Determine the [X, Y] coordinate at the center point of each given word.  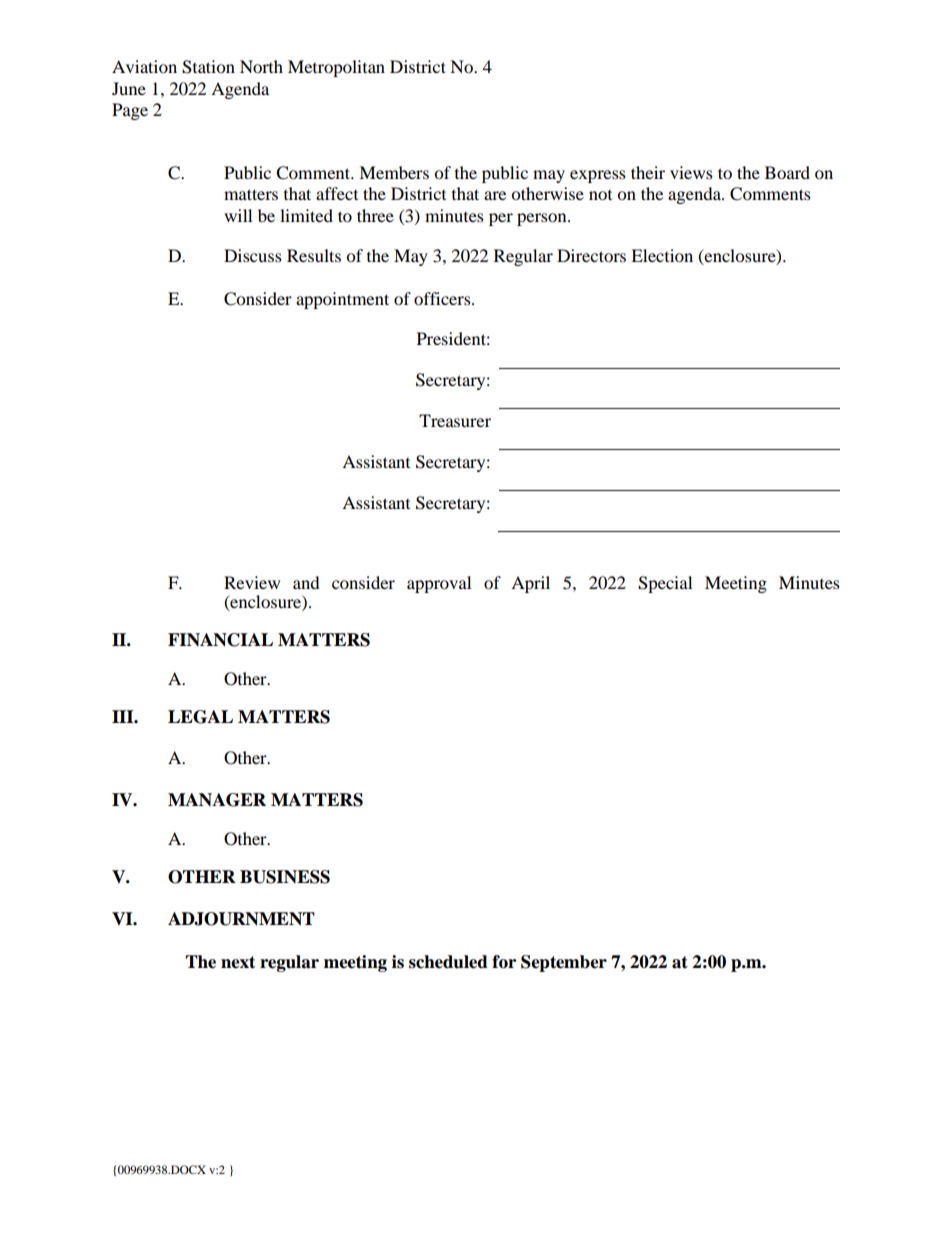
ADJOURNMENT [241, 919]
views [691, 172]
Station [208, 67]
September [564, 963]
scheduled [448, 962]
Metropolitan [336, 68]
